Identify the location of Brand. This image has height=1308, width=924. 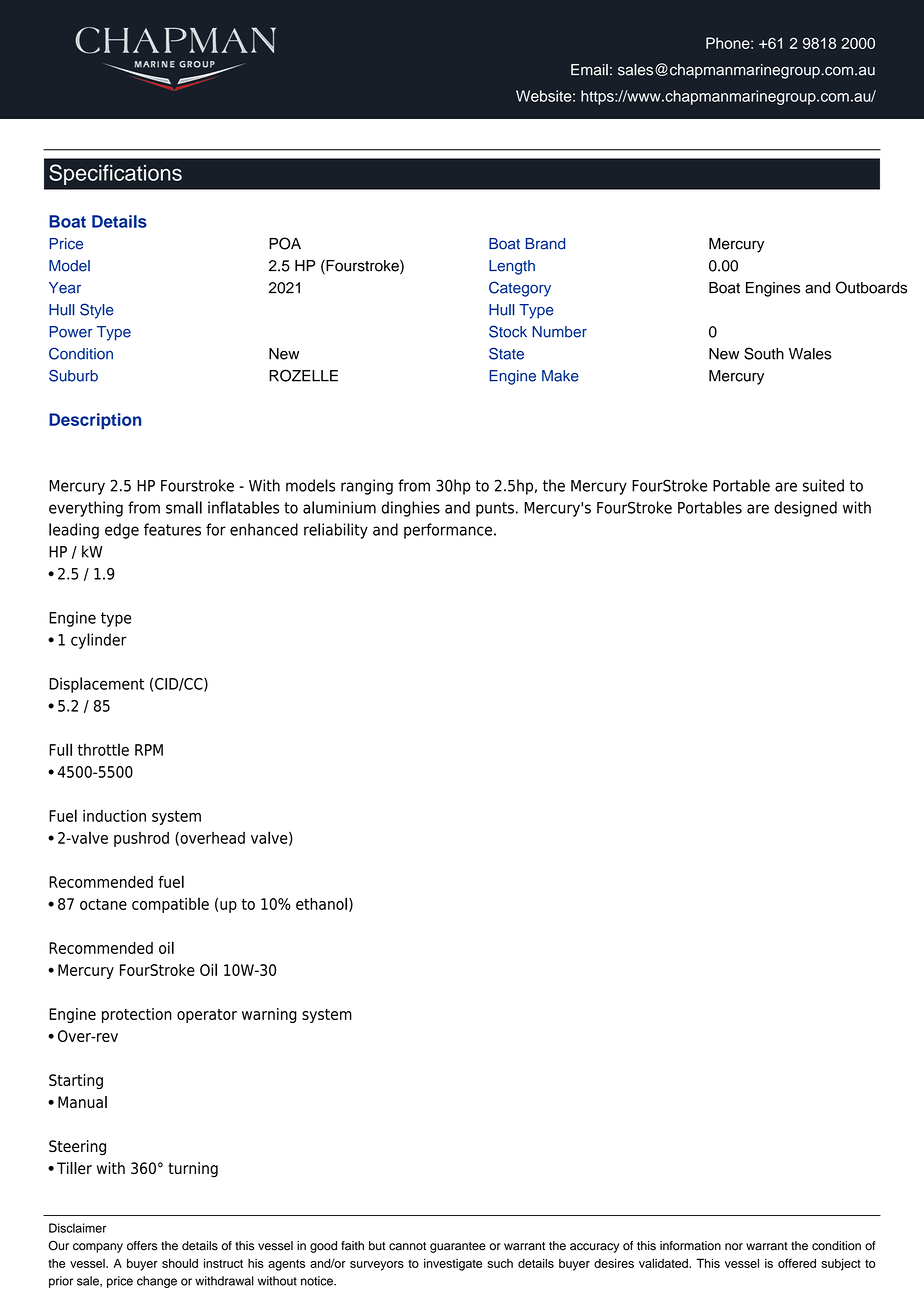
(545, 244).
